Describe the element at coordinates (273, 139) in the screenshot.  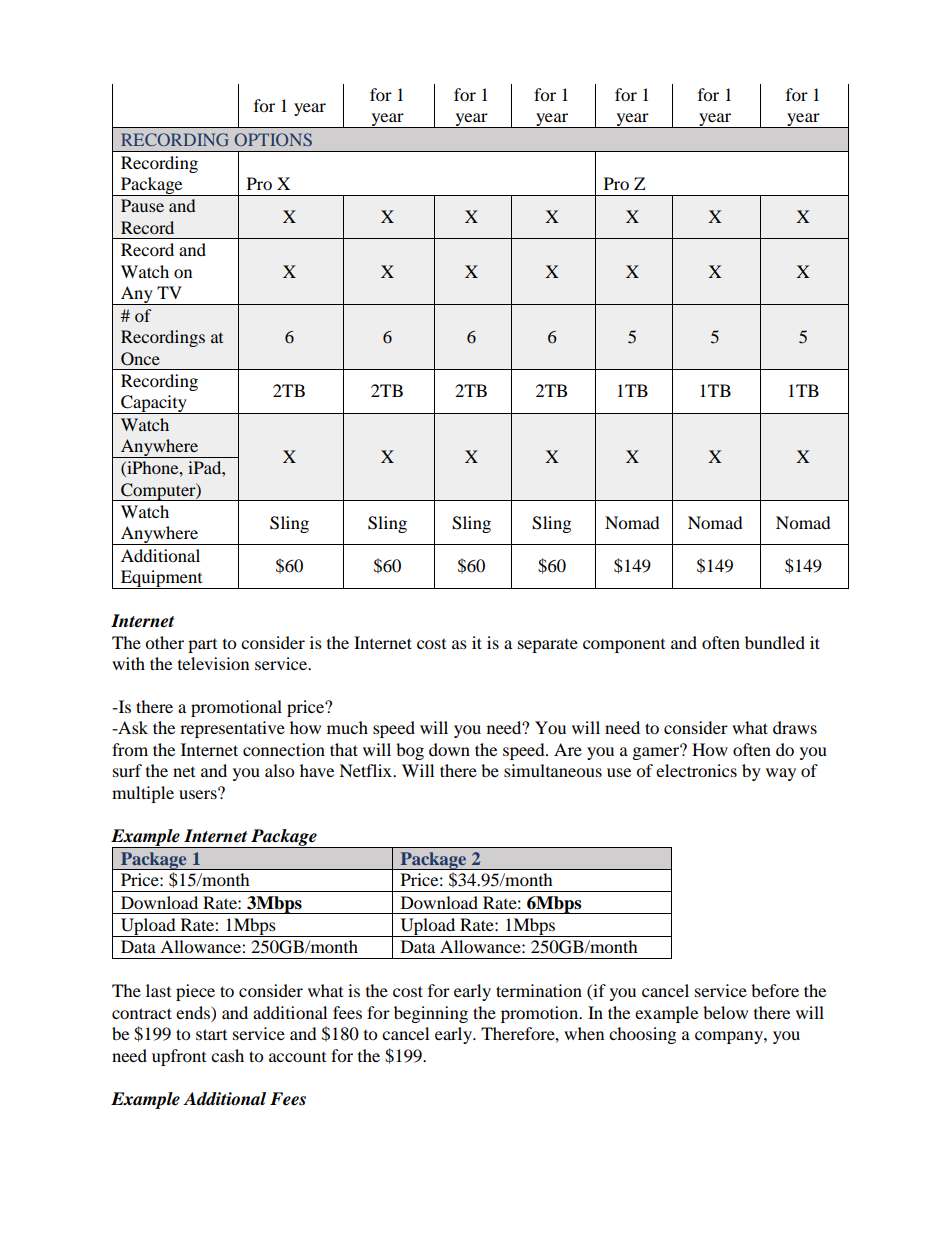
I see `OPTIONS` at that location.
